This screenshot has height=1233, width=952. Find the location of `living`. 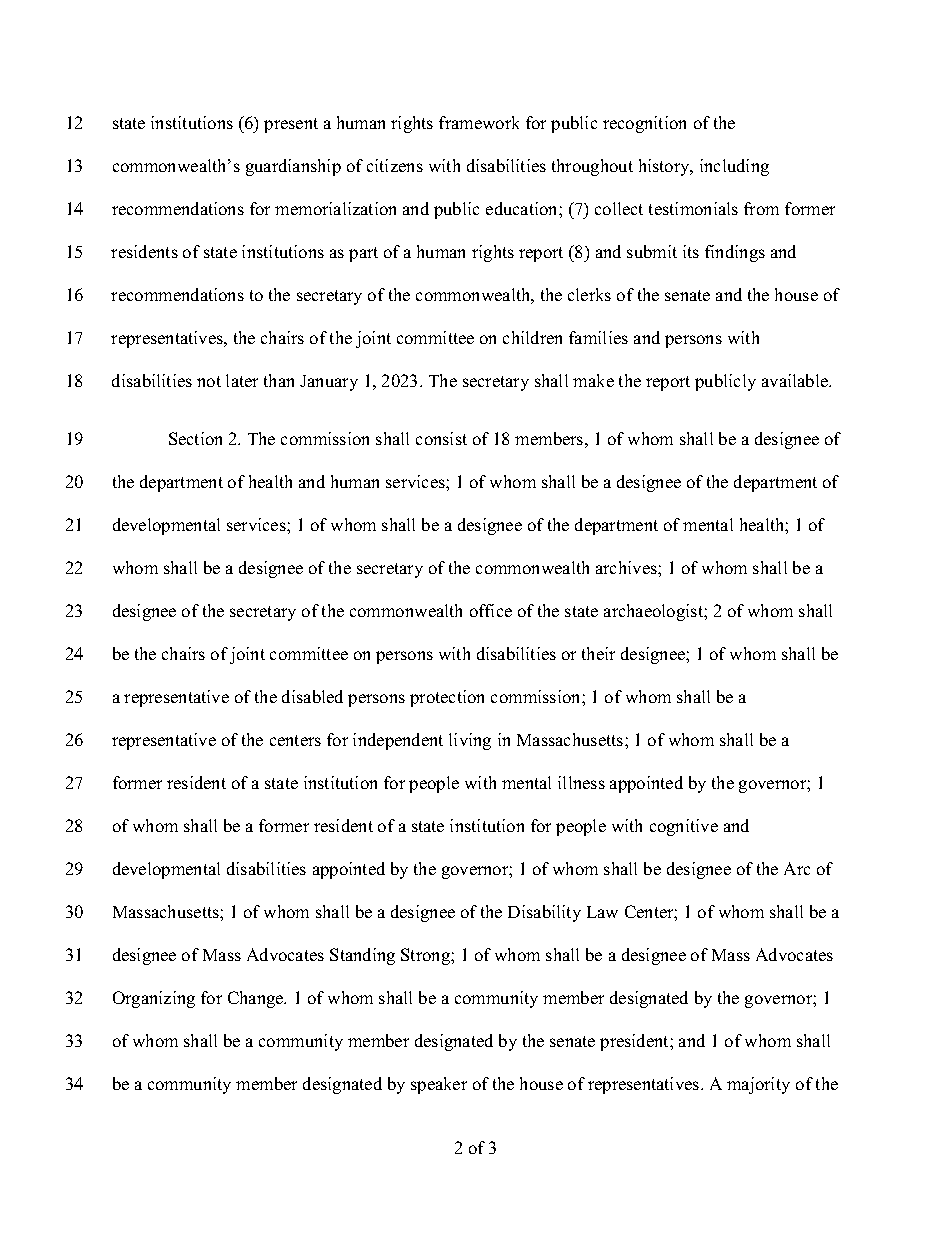

living is located at coordinates (470, 741).
